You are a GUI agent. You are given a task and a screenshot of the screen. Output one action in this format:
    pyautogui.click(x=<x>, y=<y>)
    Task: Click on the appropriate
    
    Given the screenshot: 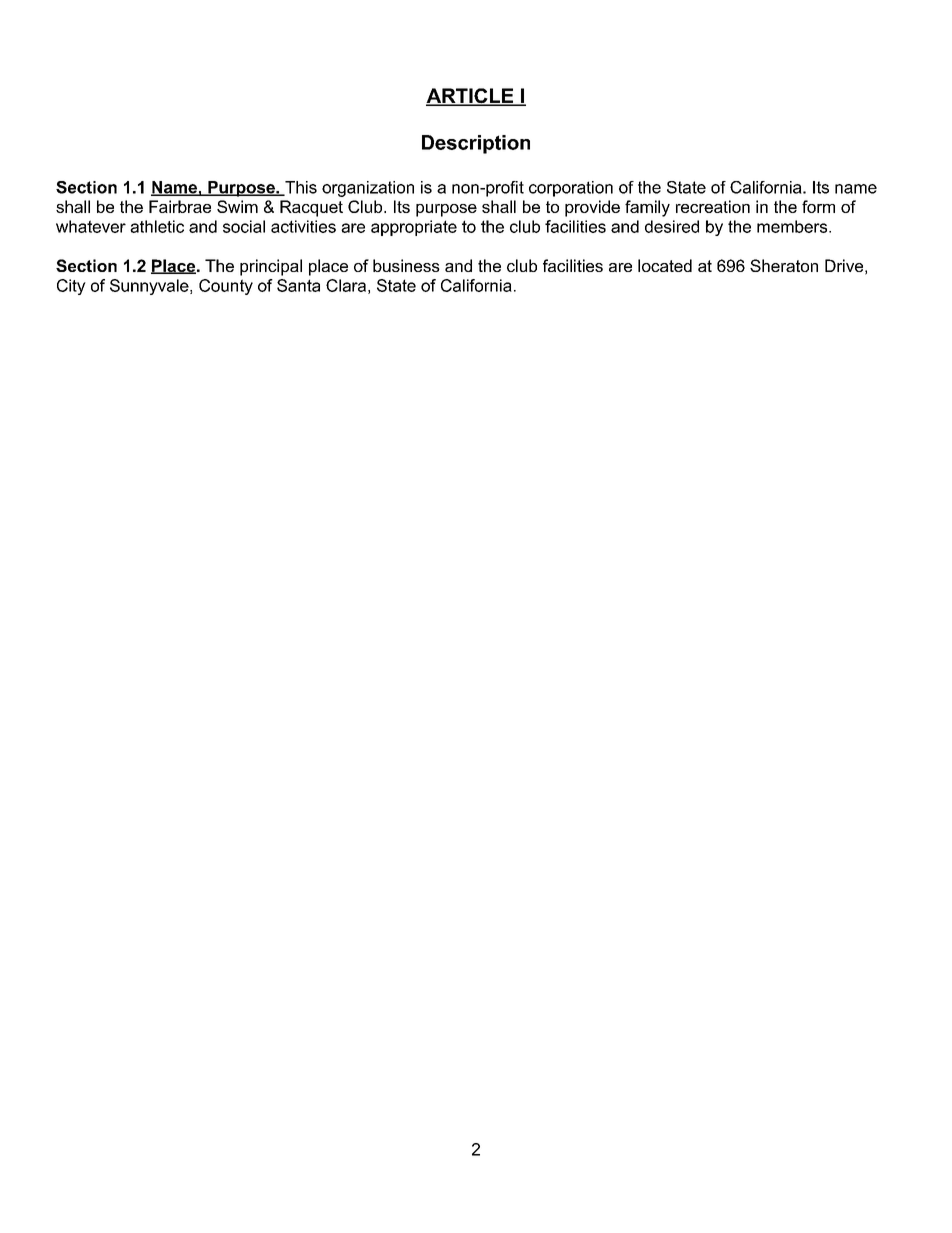 What is the action you would take?
    pyautogui.click(x=414, y=228)
